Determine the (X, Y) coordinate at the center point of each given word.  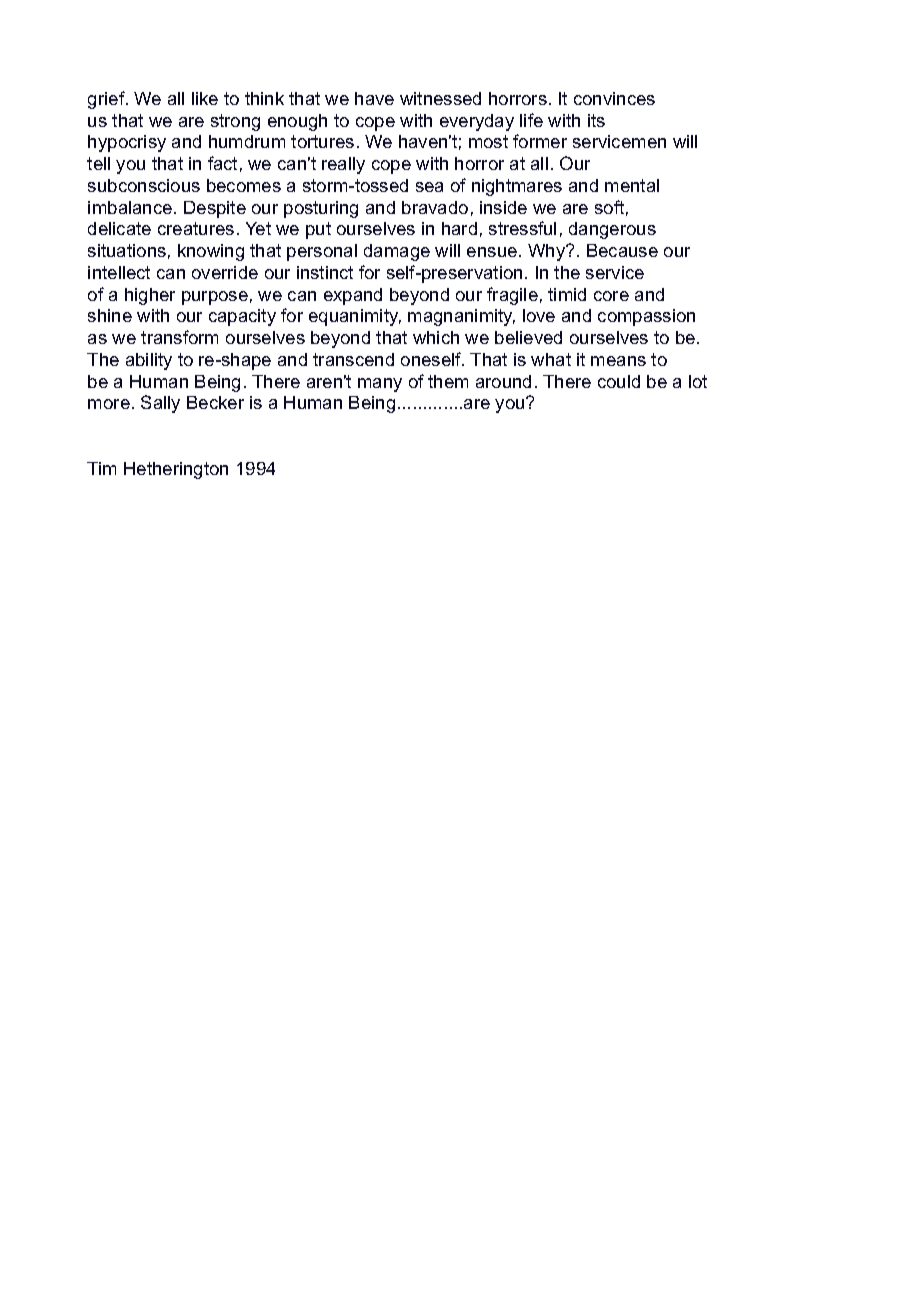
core (611, 296)
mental (632, 185)
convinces (614, 98)
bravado (435, 207)
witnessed (440, 98)
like (205, 98)
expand (353, 296)
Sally (160, 404)
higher (150, 296)
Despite (215, 209)
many (380, 385)
